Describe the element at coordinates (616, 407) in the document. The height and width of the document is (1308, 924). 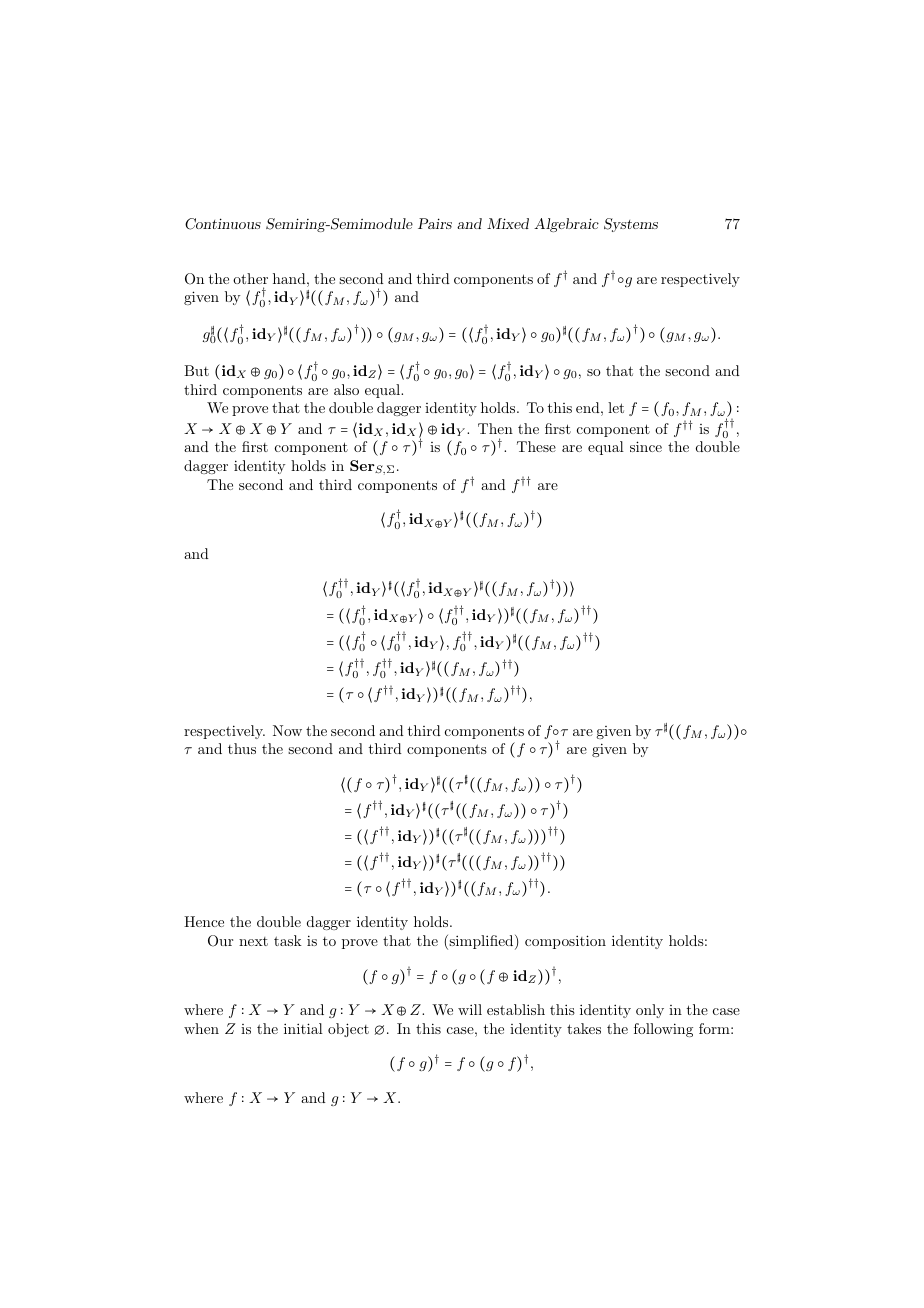
I see `let` at that location.
